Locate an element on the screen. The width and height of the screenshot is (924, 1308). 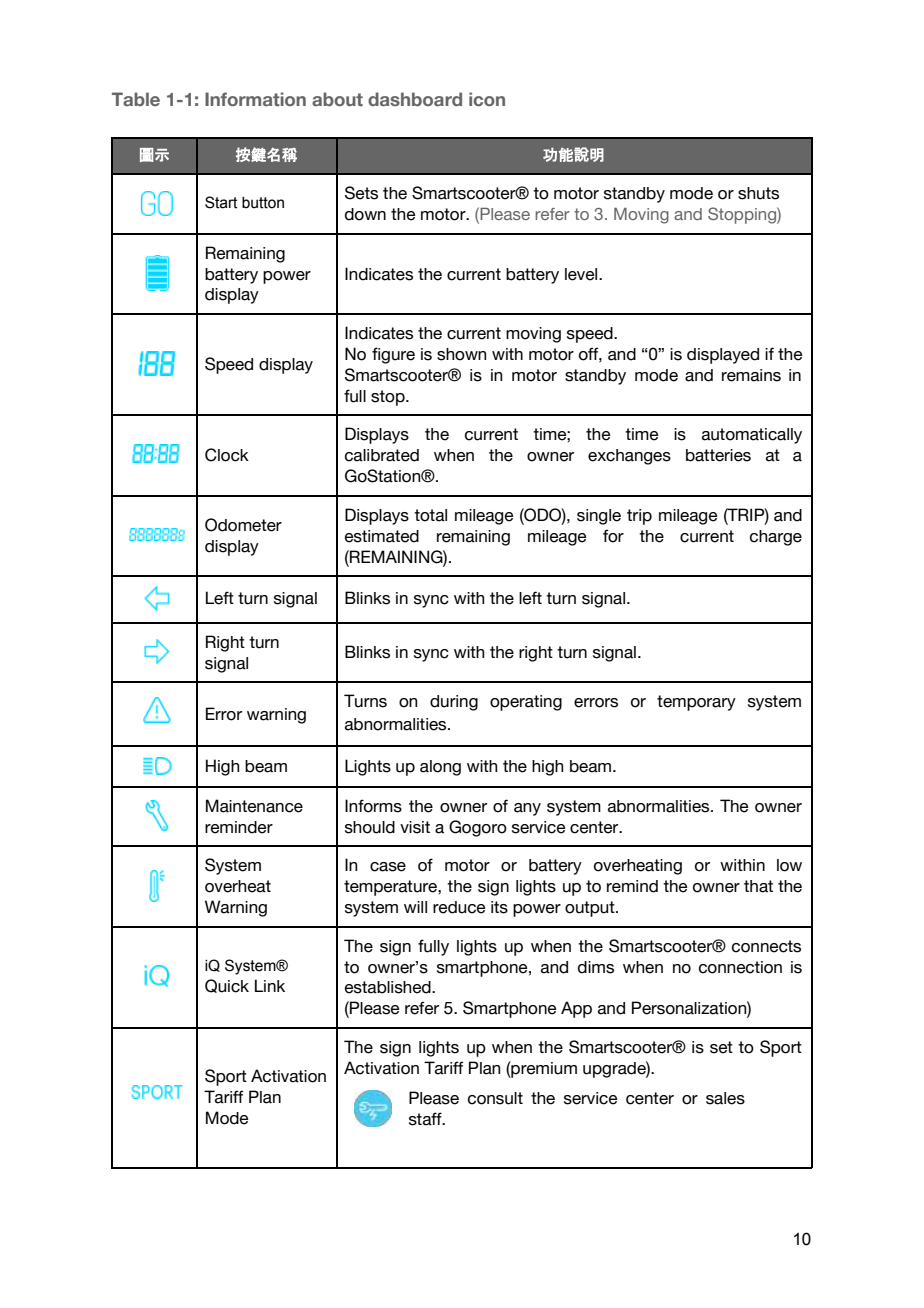
charge is located at coordinates (776, 538).
